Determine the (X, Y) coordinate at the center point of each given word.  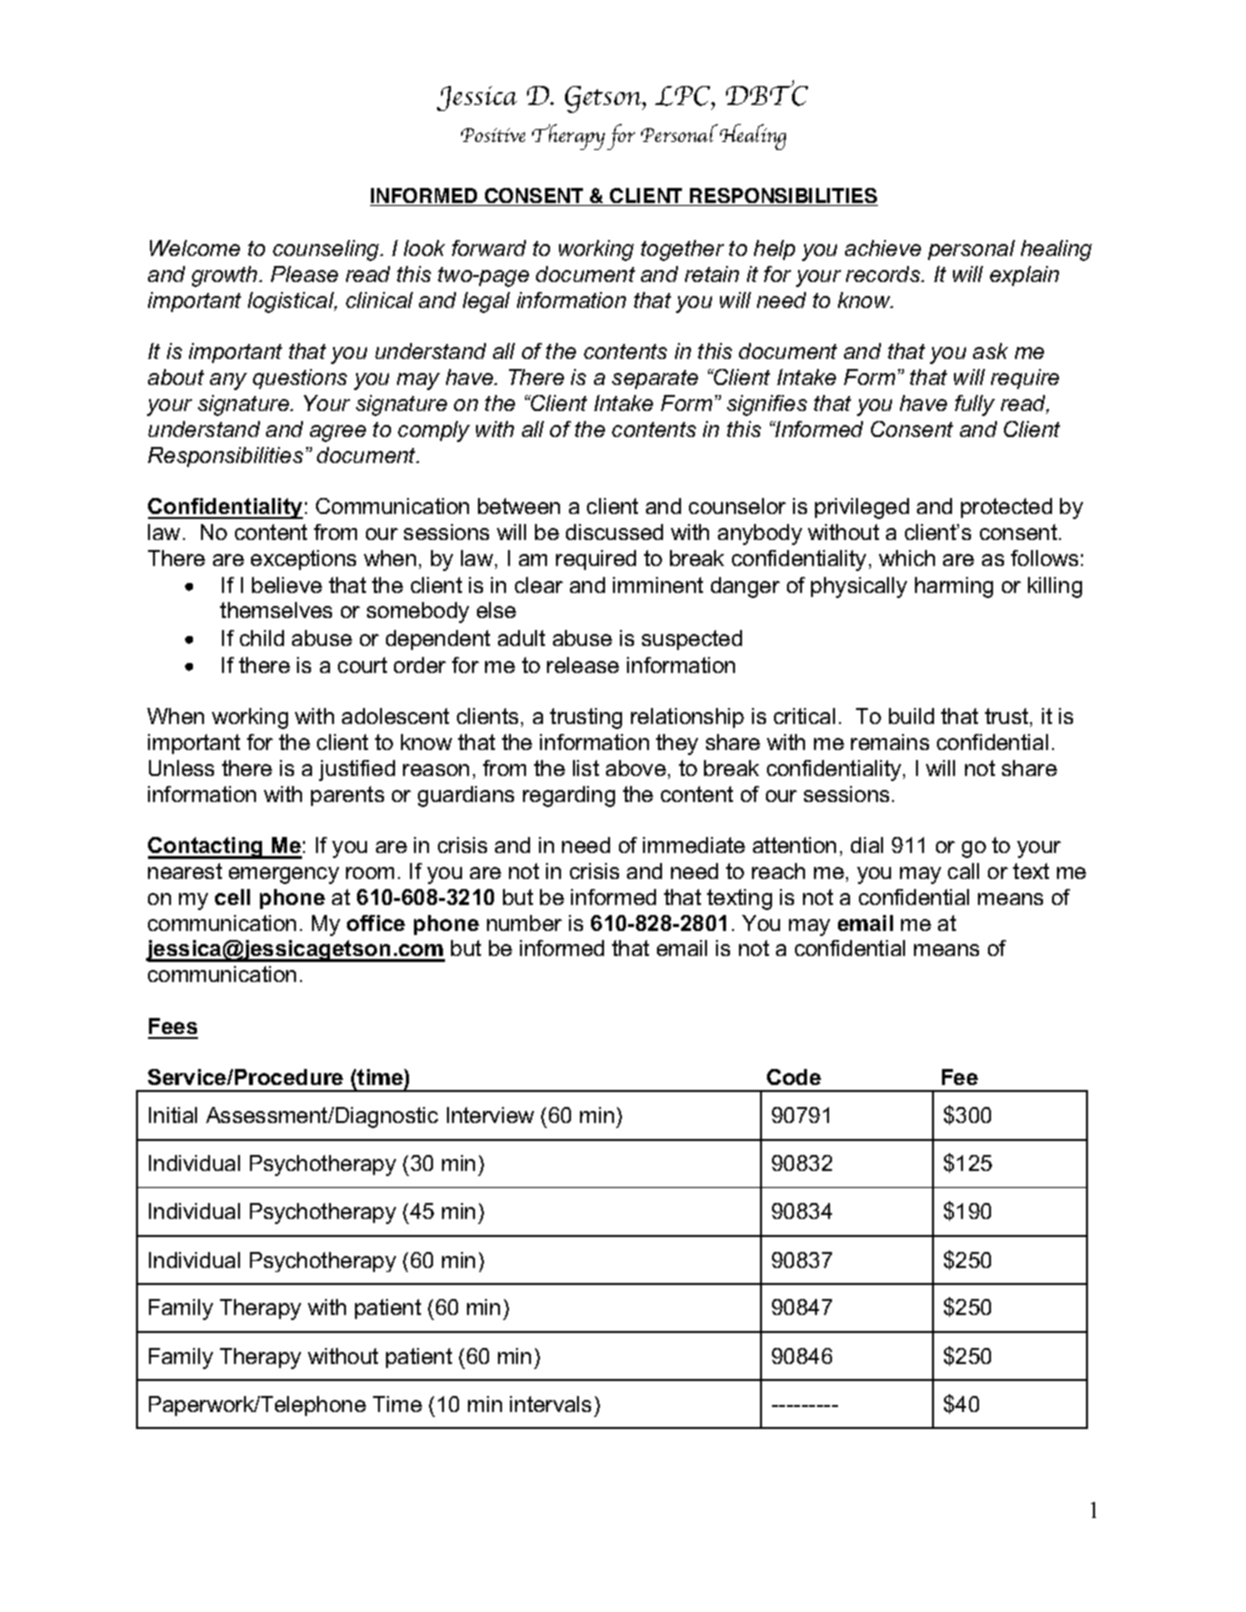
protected (1006, 508)
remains (890, 742)
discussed (614, 532)
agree (338, 433)
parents (347, 796)
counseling (327, 250)
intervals (550, 1404)
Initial (173, 1115)
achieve (883, 248)
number (524, 923)
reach (778, 871)
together (682, 250)
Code (794, 1077)
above (636, 768)
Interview (490, 1115)
